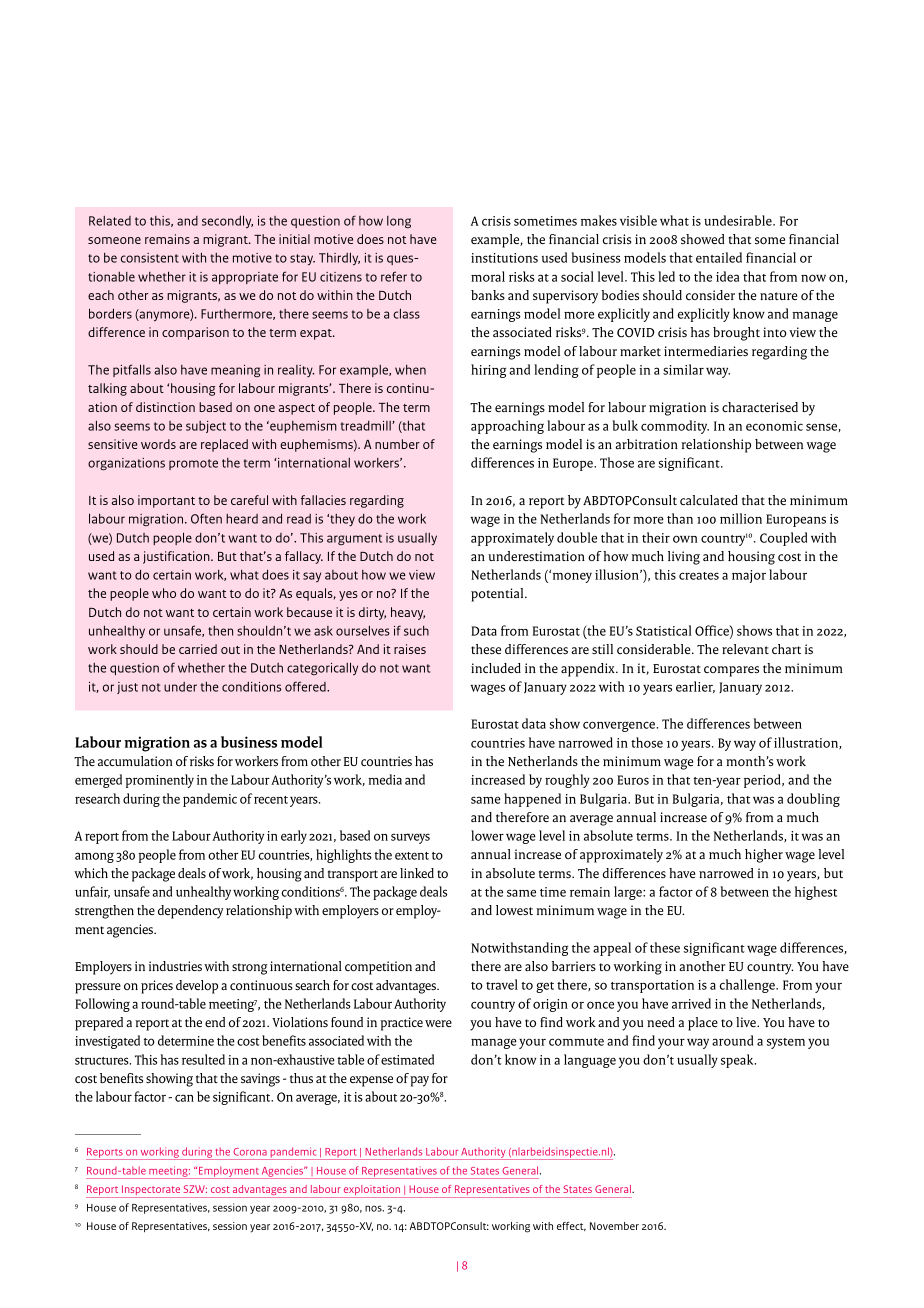  What do you see at coordinates (250, 1152) in the page?
I see `Corona` at bounding box center [250, 1152].
